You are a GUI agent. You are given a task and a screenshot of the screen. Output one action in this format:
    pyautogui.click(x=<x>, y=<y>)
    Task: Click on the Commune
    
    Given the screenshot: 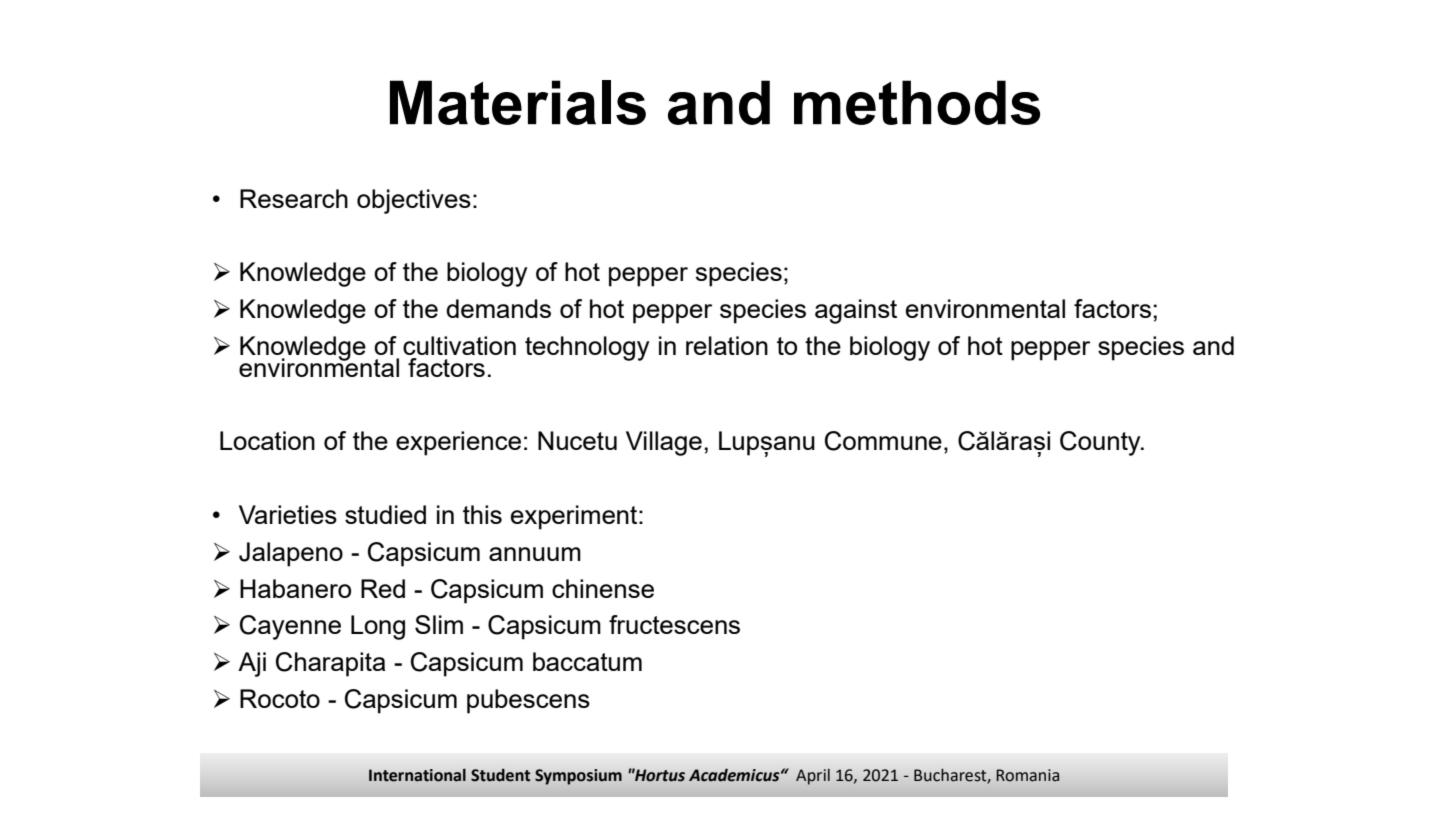 What is the action you would take?
    pyautogui.click(x=883, y=441)
